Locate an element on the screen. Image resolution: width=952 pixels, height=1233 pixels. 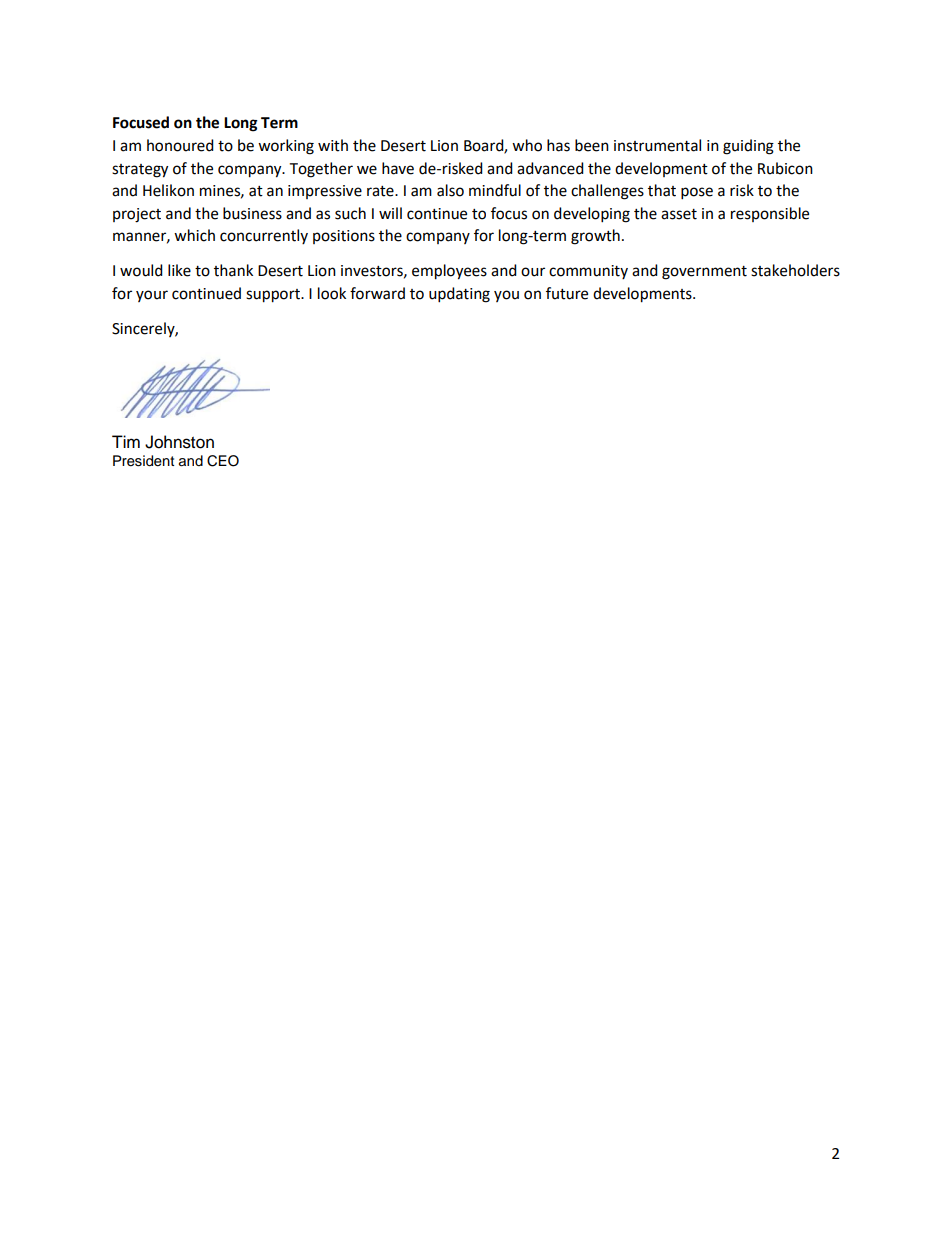
Johnston is located at coordinates (179, 442).
